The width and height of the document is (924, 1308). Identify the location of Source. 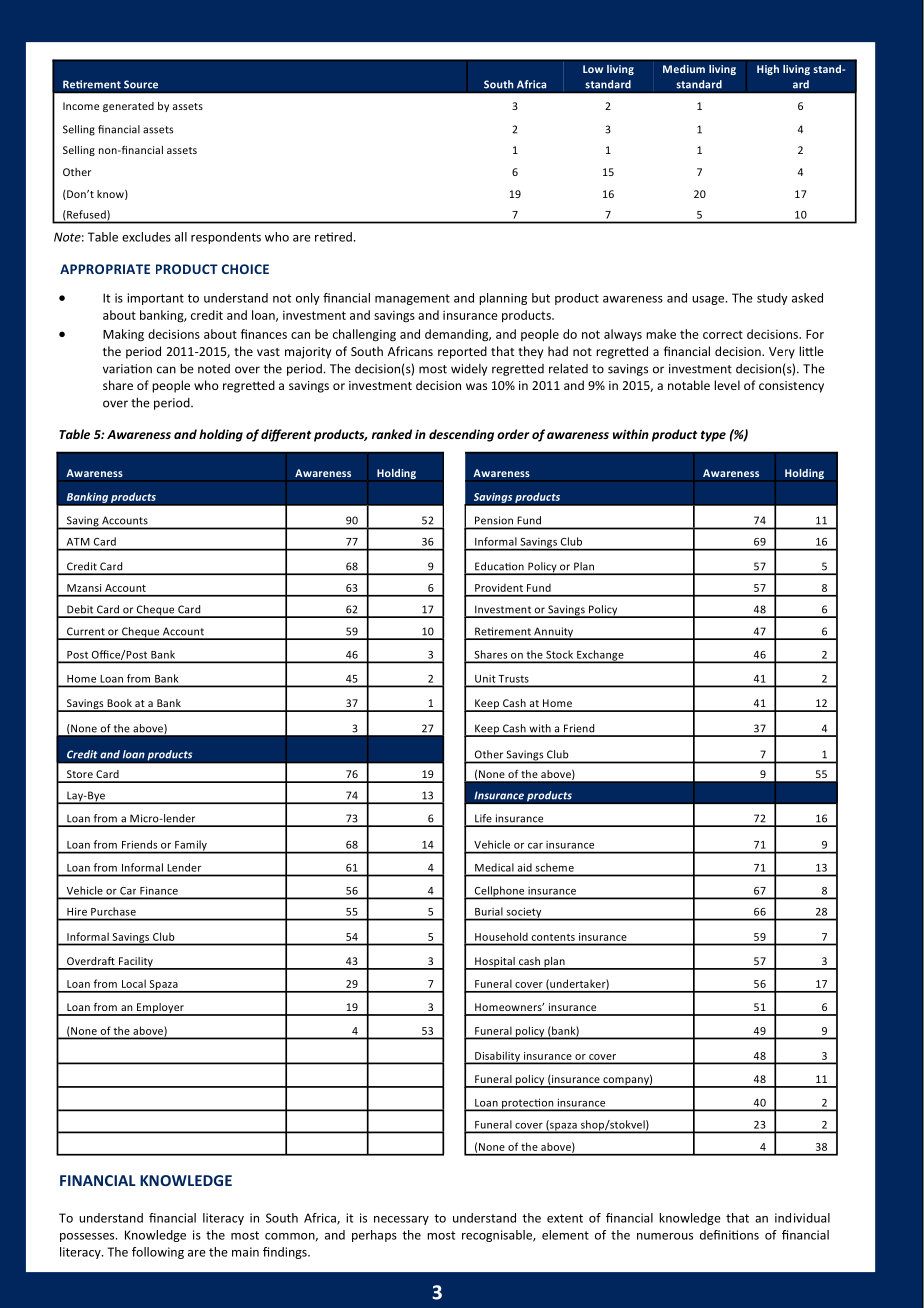
(141, 84).
